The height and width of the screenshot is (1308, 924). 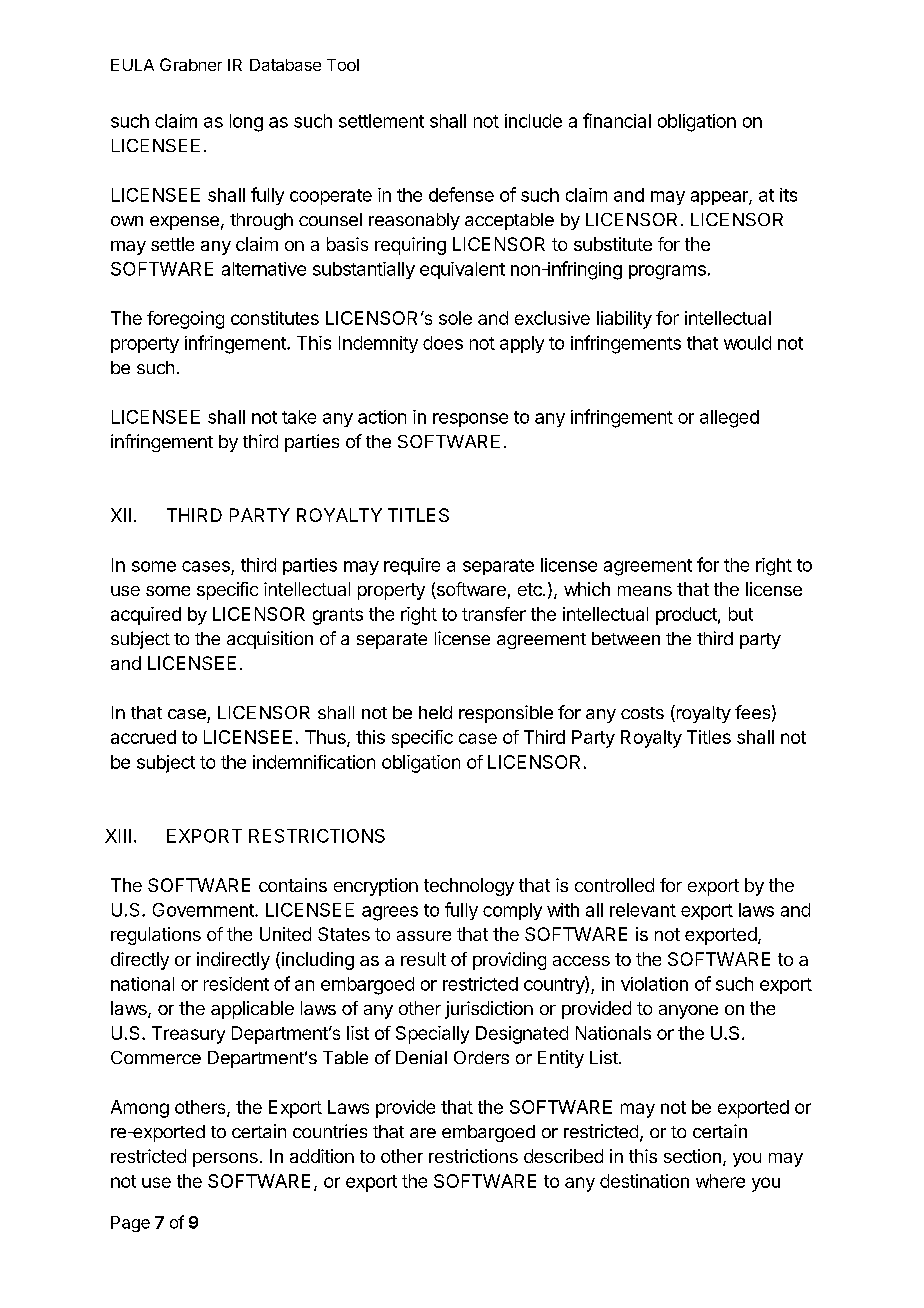 I want to click on transfer, so click(x=494, y=614).
